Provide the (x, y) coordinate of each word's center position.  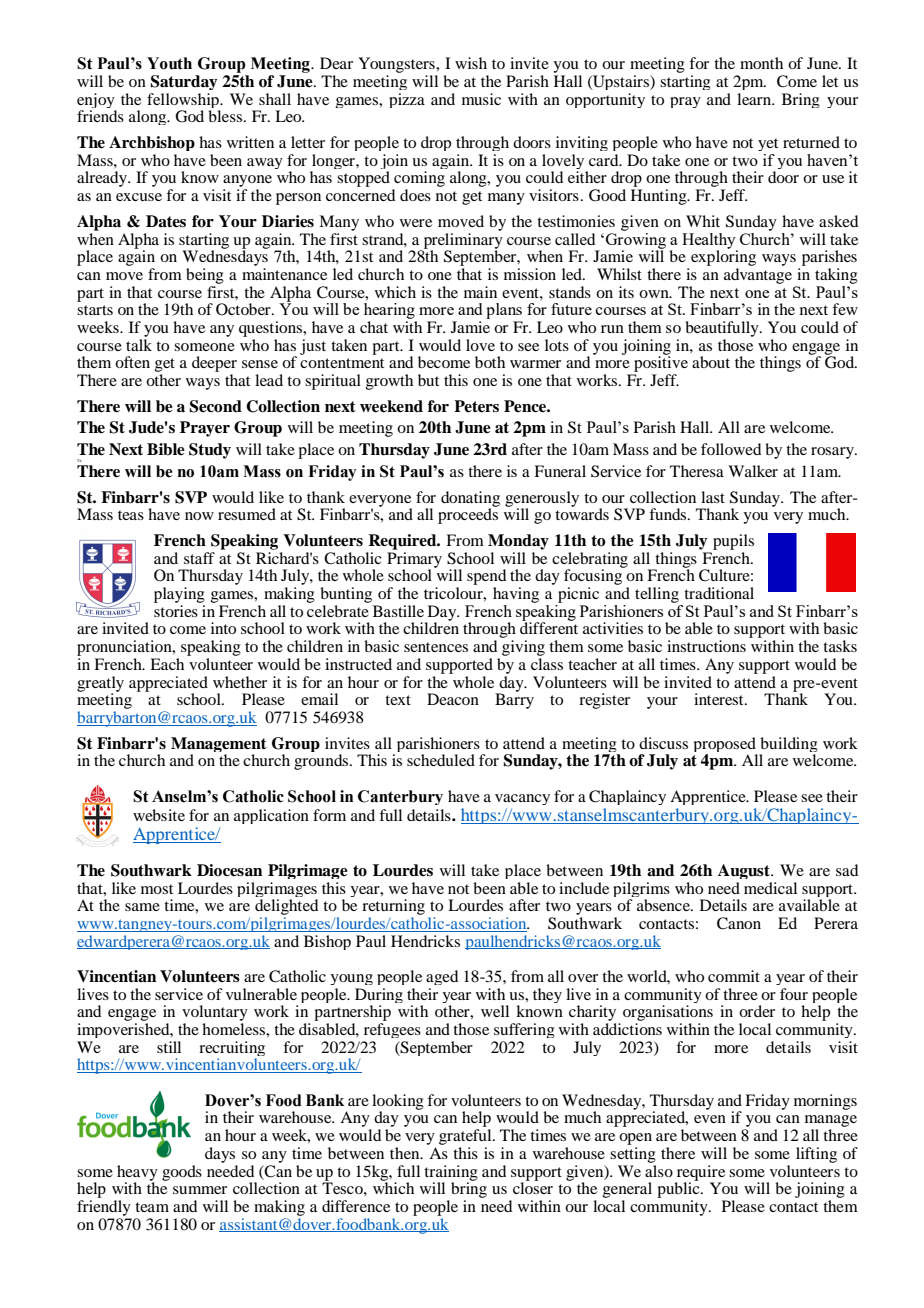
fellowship (184, 102)
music (481, 99)
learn (755, 99)
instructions (706, 646)
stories (176, 611)
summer (200, 1190)
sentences (436, 647)
